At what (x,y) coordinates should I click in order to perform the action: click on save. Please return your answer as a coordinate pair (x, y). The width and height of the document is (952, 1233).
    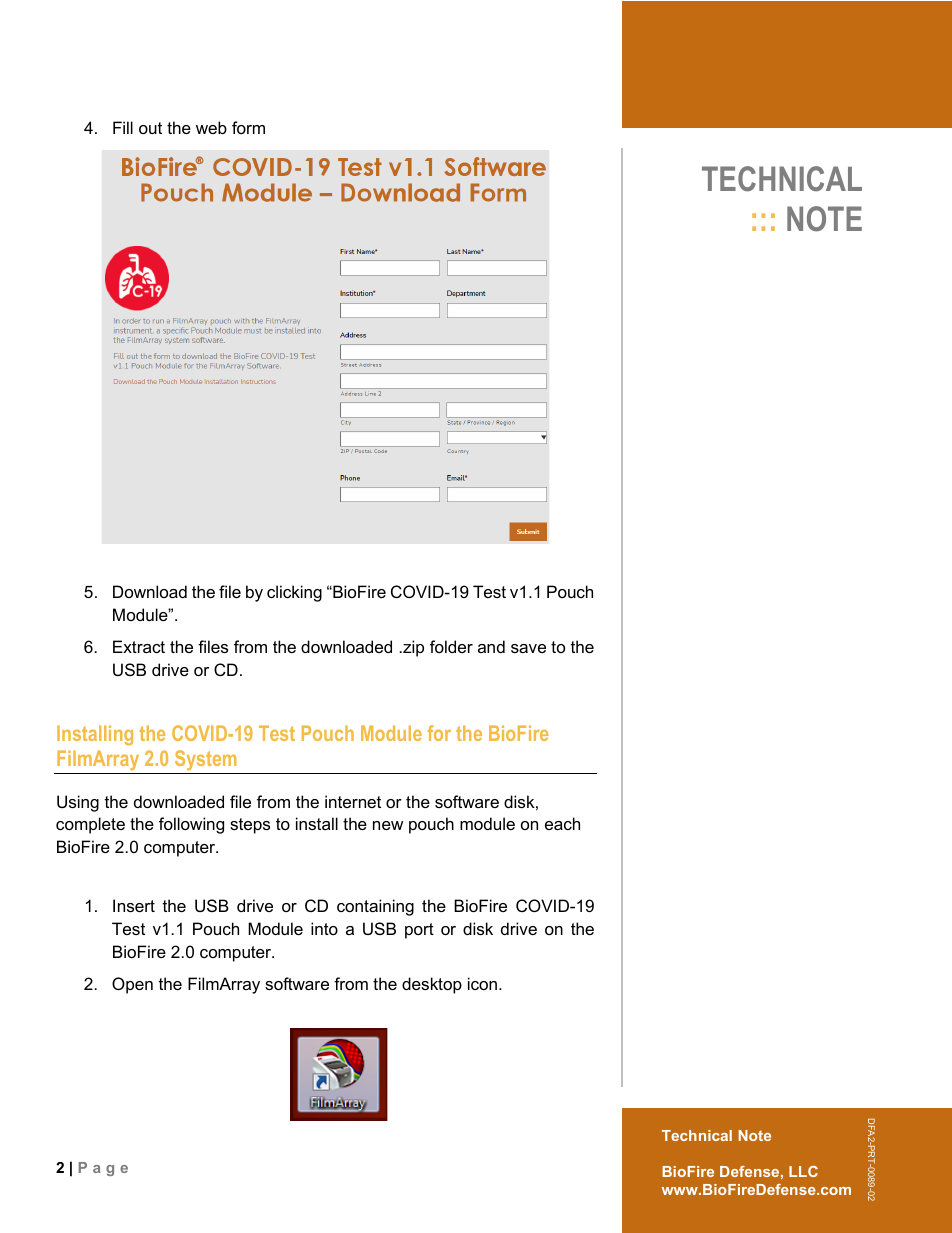
    Looking at the image, I should click on (528, 648).
